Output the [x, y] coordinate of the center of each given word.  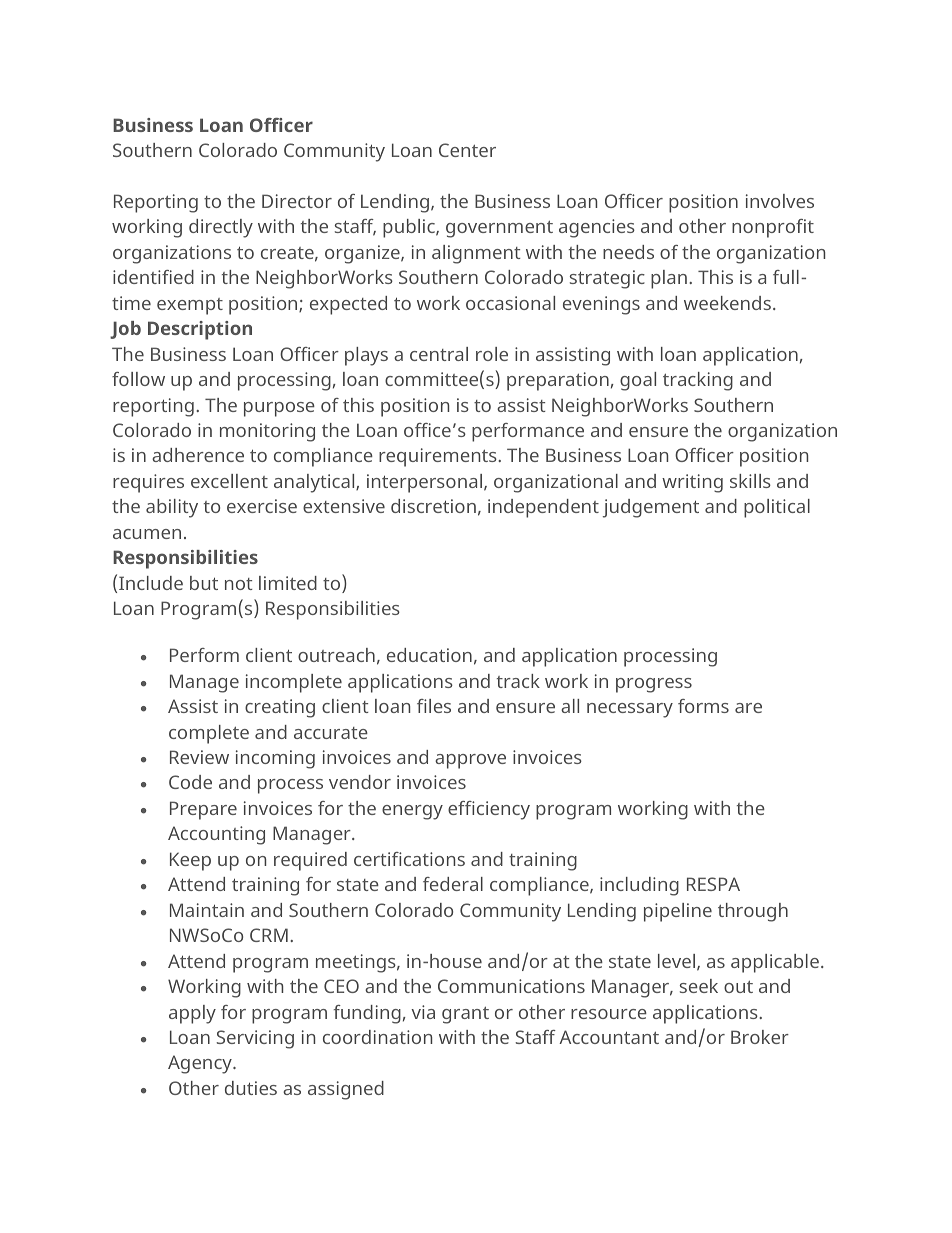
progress [654, 685]
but [204, 583]
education [429, 655]
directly [221, 228]
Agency [201, 1064]
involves [780, 201]
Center [467, 150]
